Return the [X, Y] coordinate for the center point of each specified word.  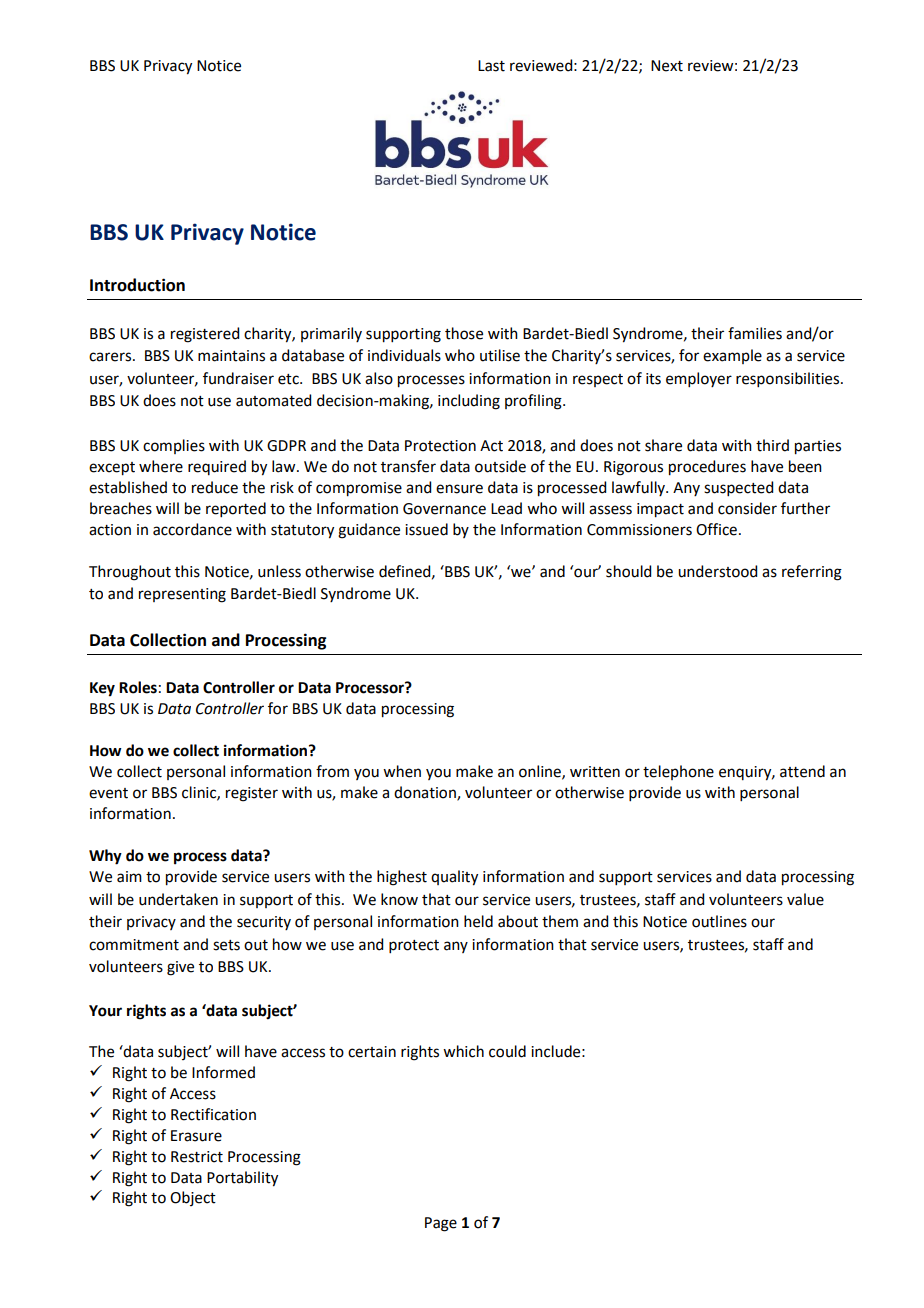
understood [717, 571]
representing [182, 595]
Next [667, 66]
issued [426, 529]
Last [491, 66]
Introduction [137, 285]
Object [193, 1198]
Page [441, 1224]
